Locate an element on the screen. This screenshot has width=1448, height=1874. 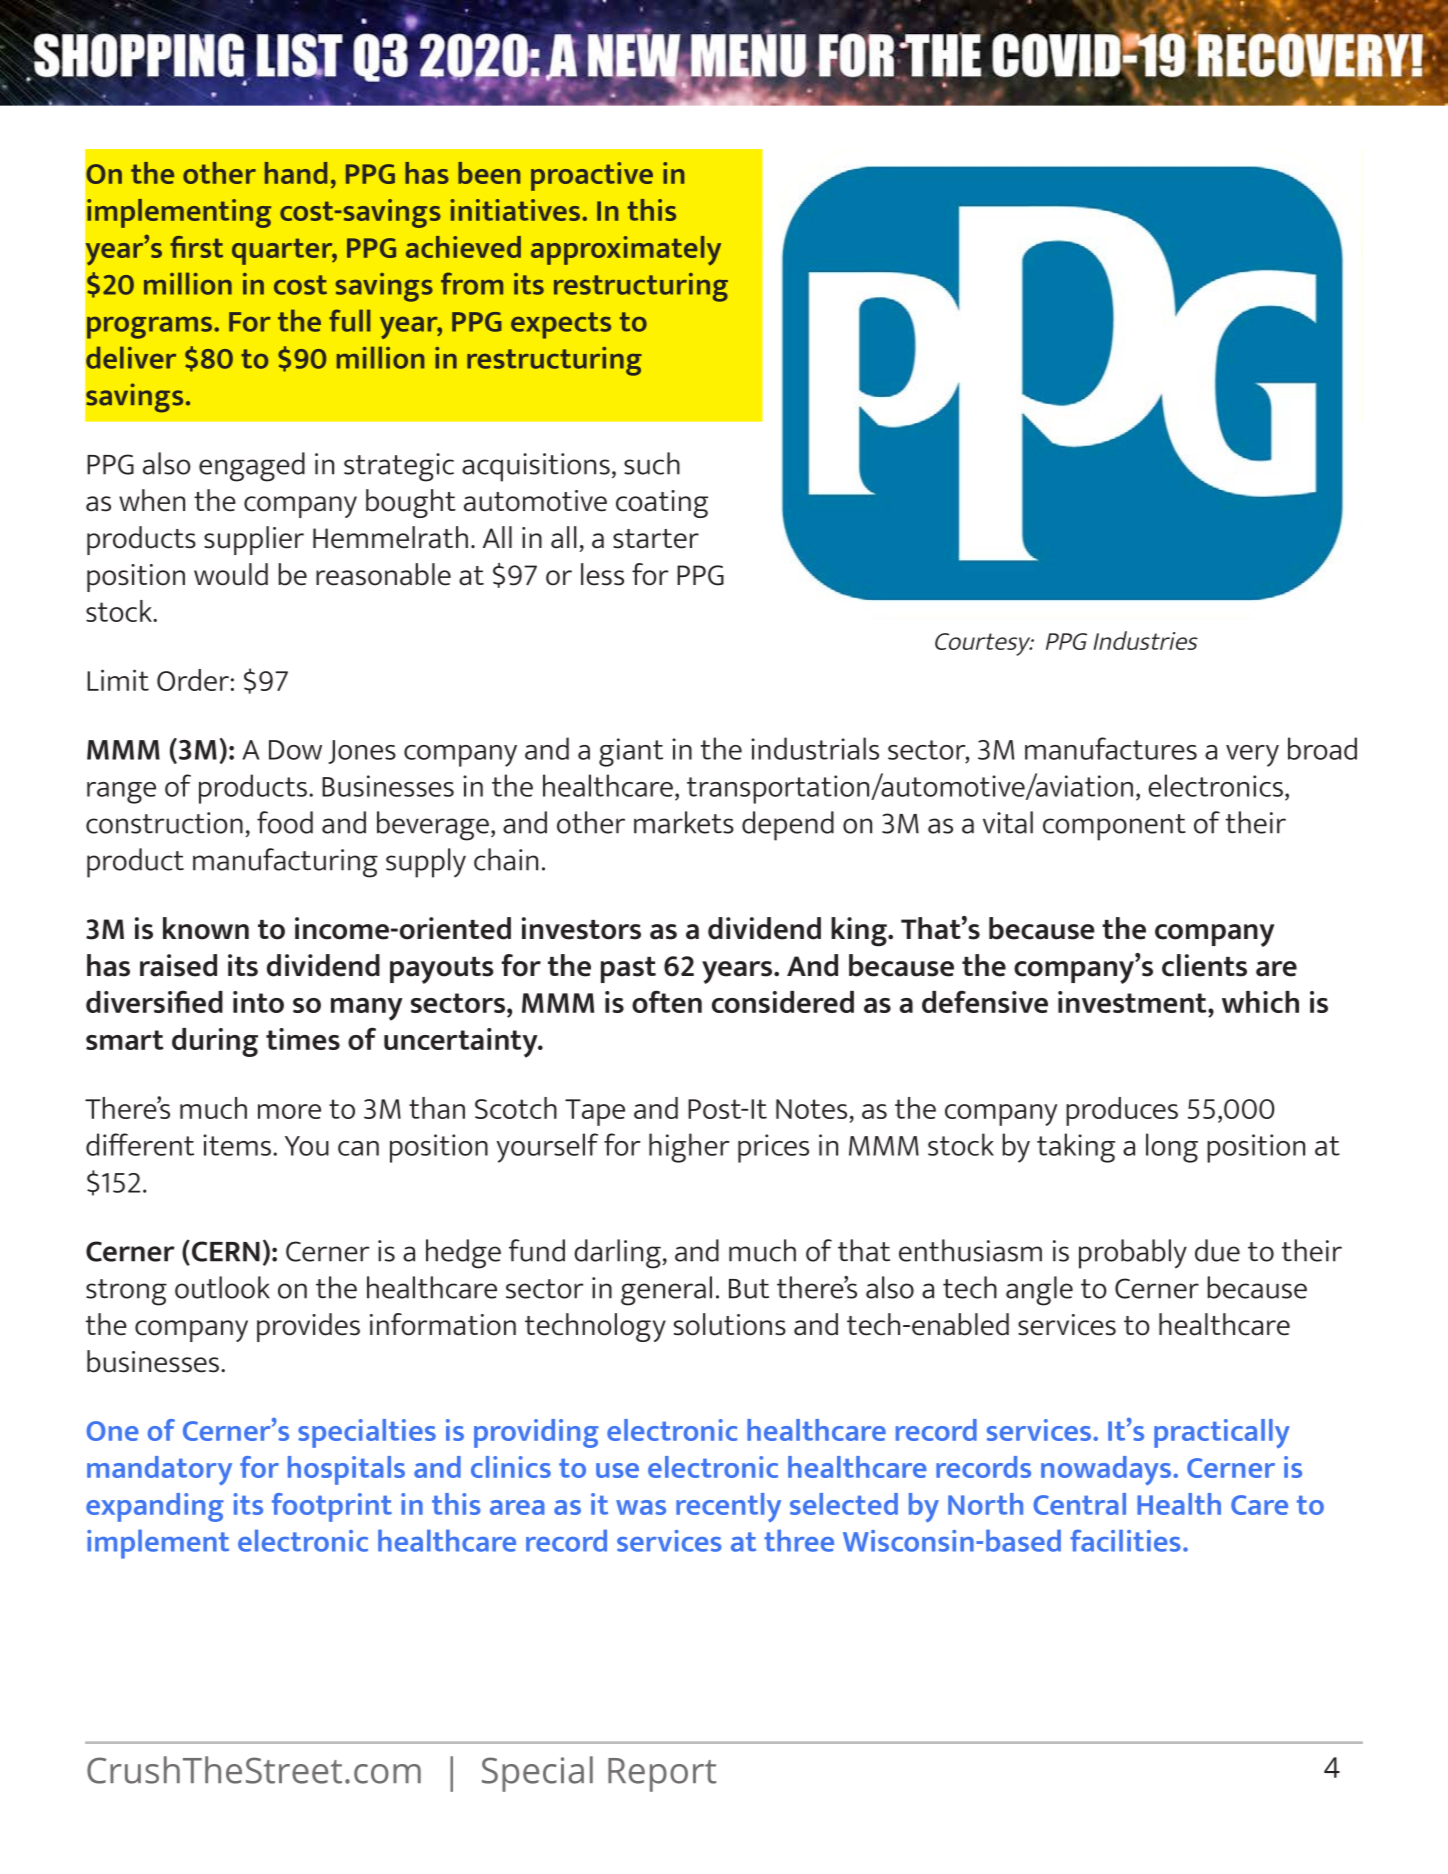
often is located at coordinates (667, 1001).
